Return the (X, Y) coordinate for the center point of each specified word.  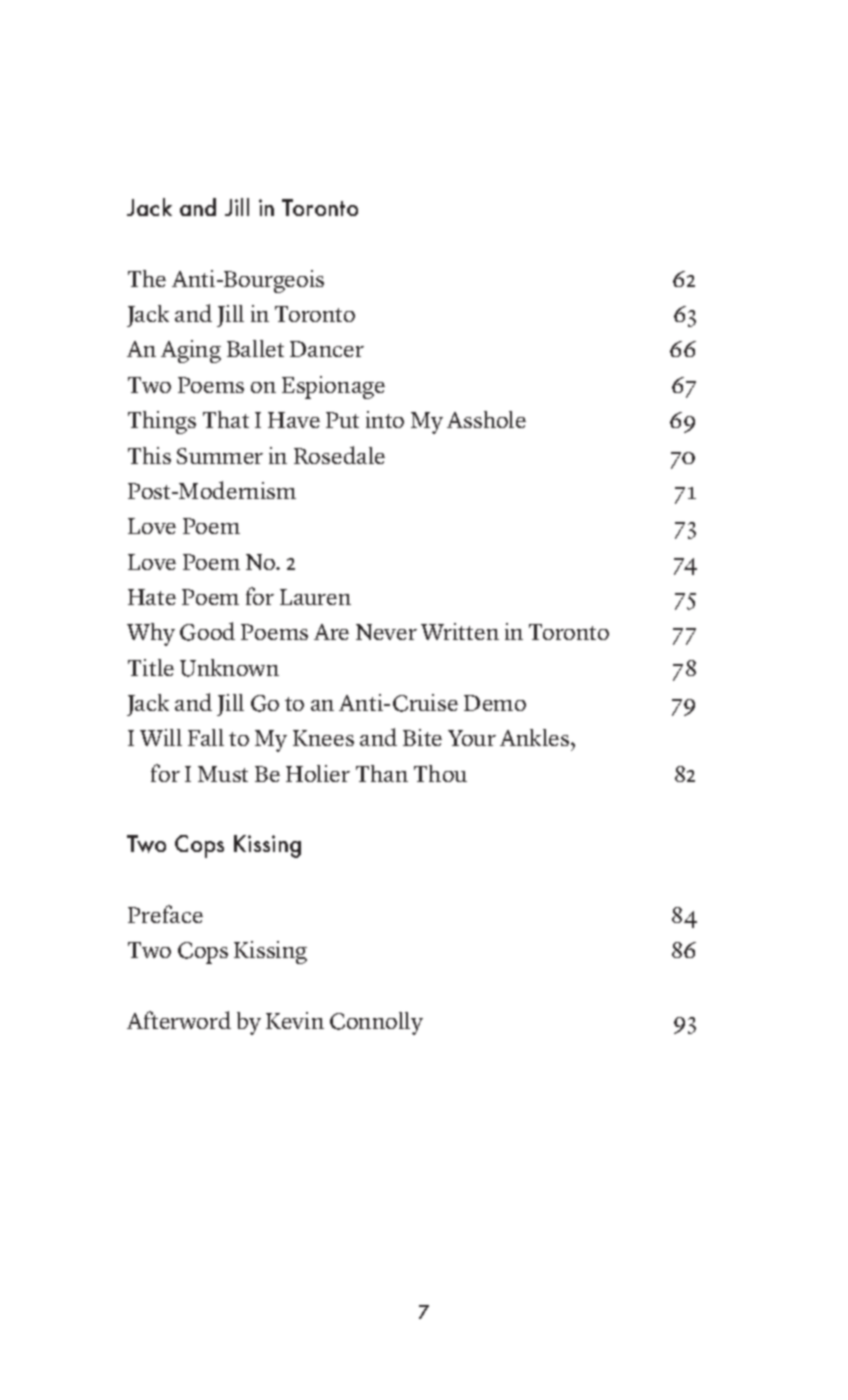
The (147, 278)
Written (460, 631)
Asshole (486, 419)
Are (331, 632)
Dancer (327, 349)
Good (207, 631)
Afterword (179, 1020)
